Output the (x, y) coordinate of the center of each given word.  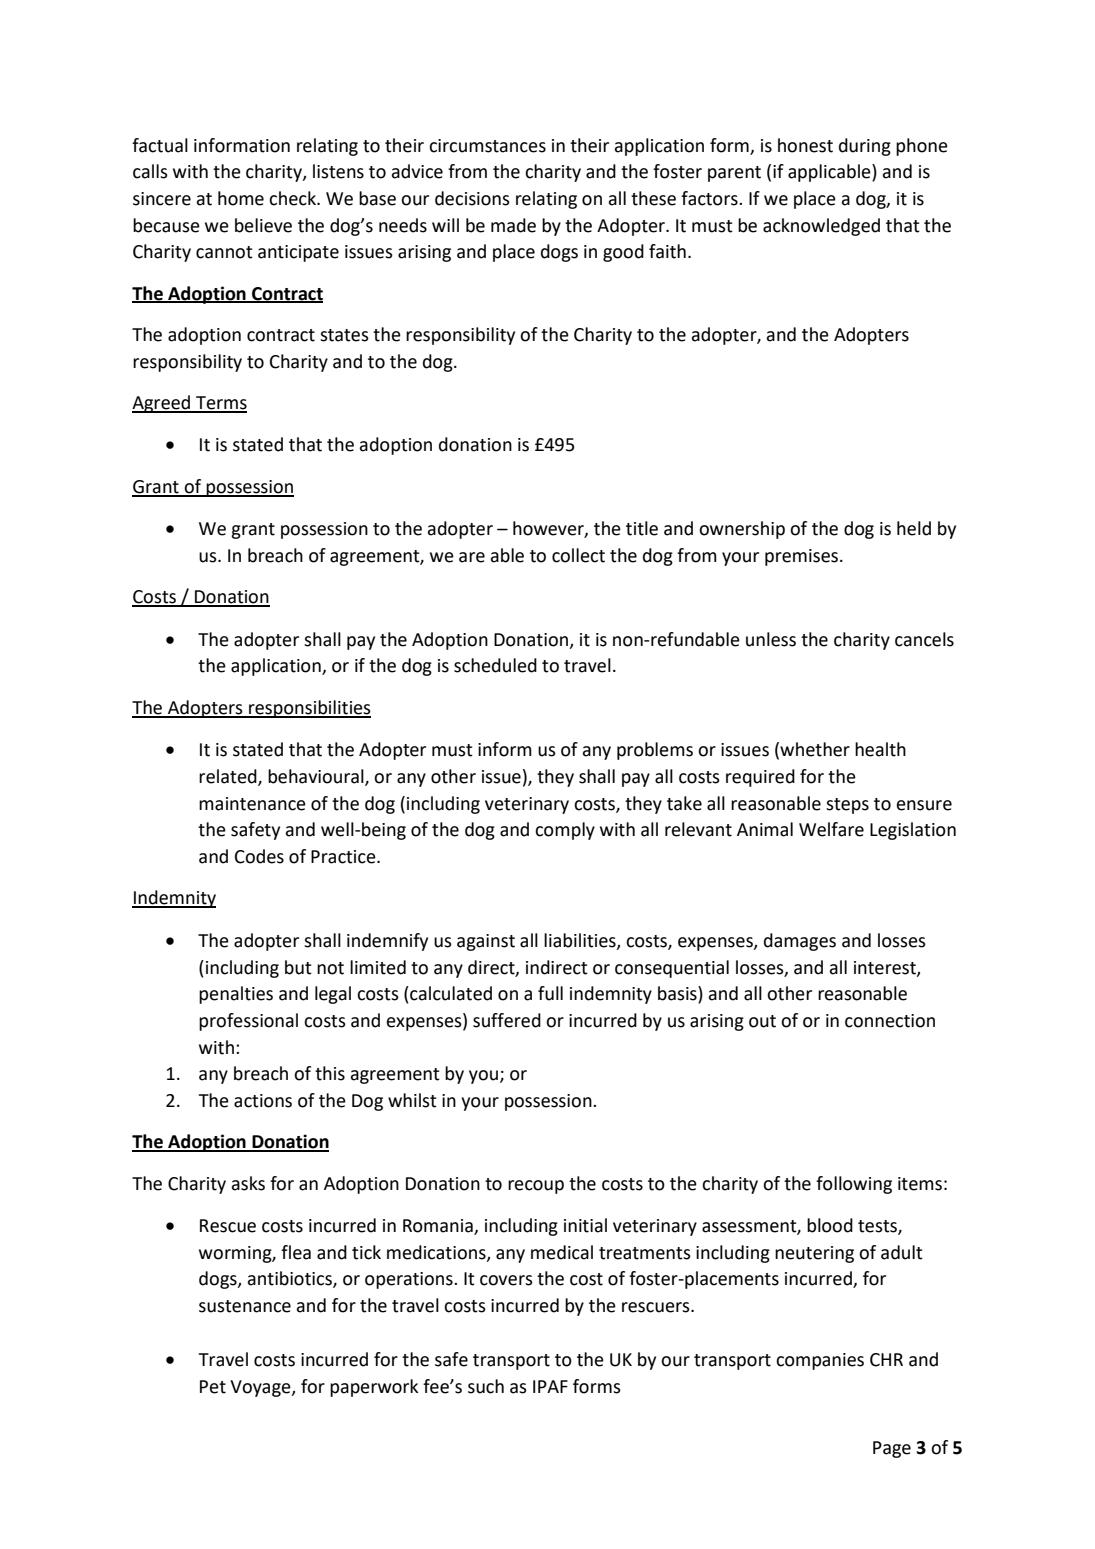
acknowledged (821, 227)
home (241, 198)
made (513, 225)
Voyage (261, 1388)
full (550, 993)
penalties (236, 995)
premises (803, 557)
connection (890, 1021)
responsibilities (309, 709)
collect (578, 555)
